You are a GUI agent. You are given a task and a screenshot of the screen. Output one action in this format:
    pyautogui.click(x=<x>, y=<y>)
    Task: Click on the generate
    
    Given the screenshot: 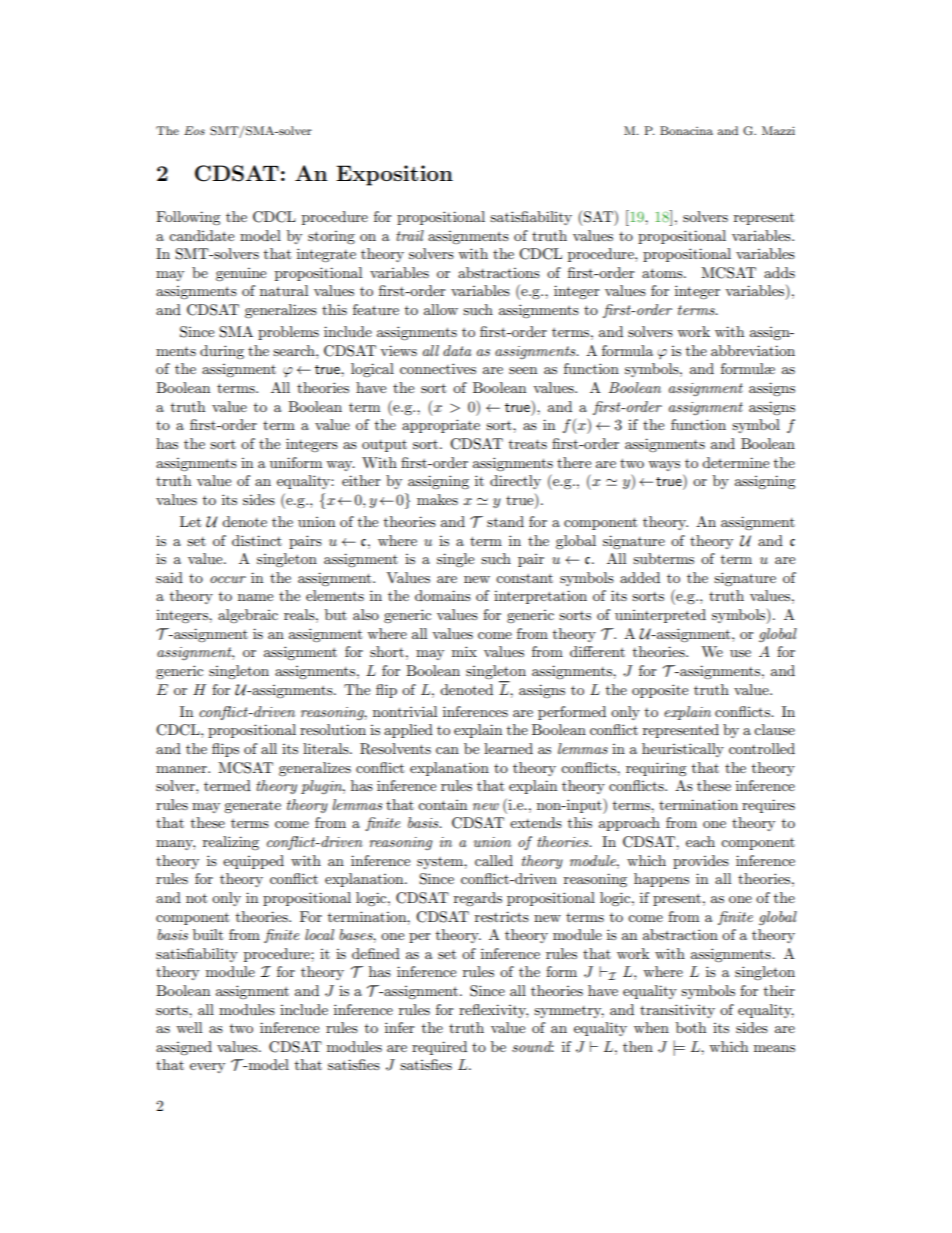 What is the action you would take?
    pyautogui.click(x=252, y=807)
